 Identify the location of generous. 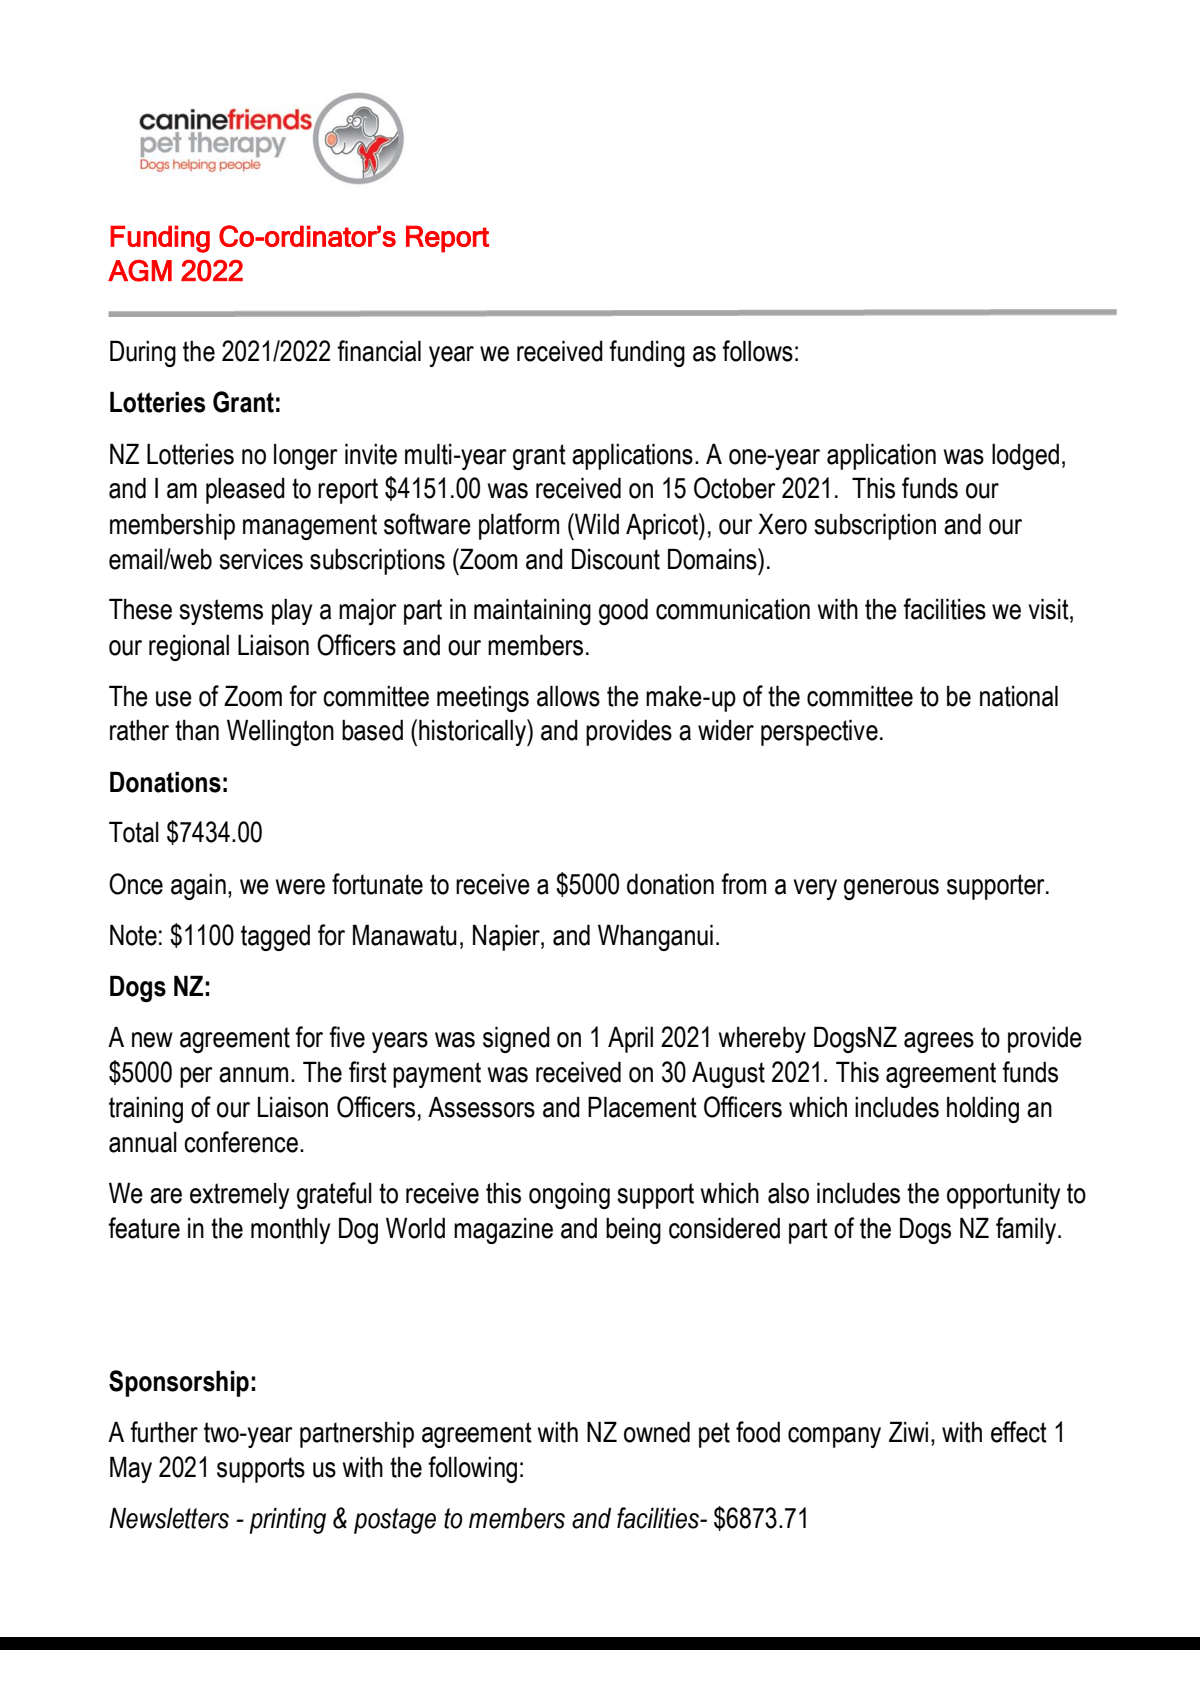
(891, 889).
